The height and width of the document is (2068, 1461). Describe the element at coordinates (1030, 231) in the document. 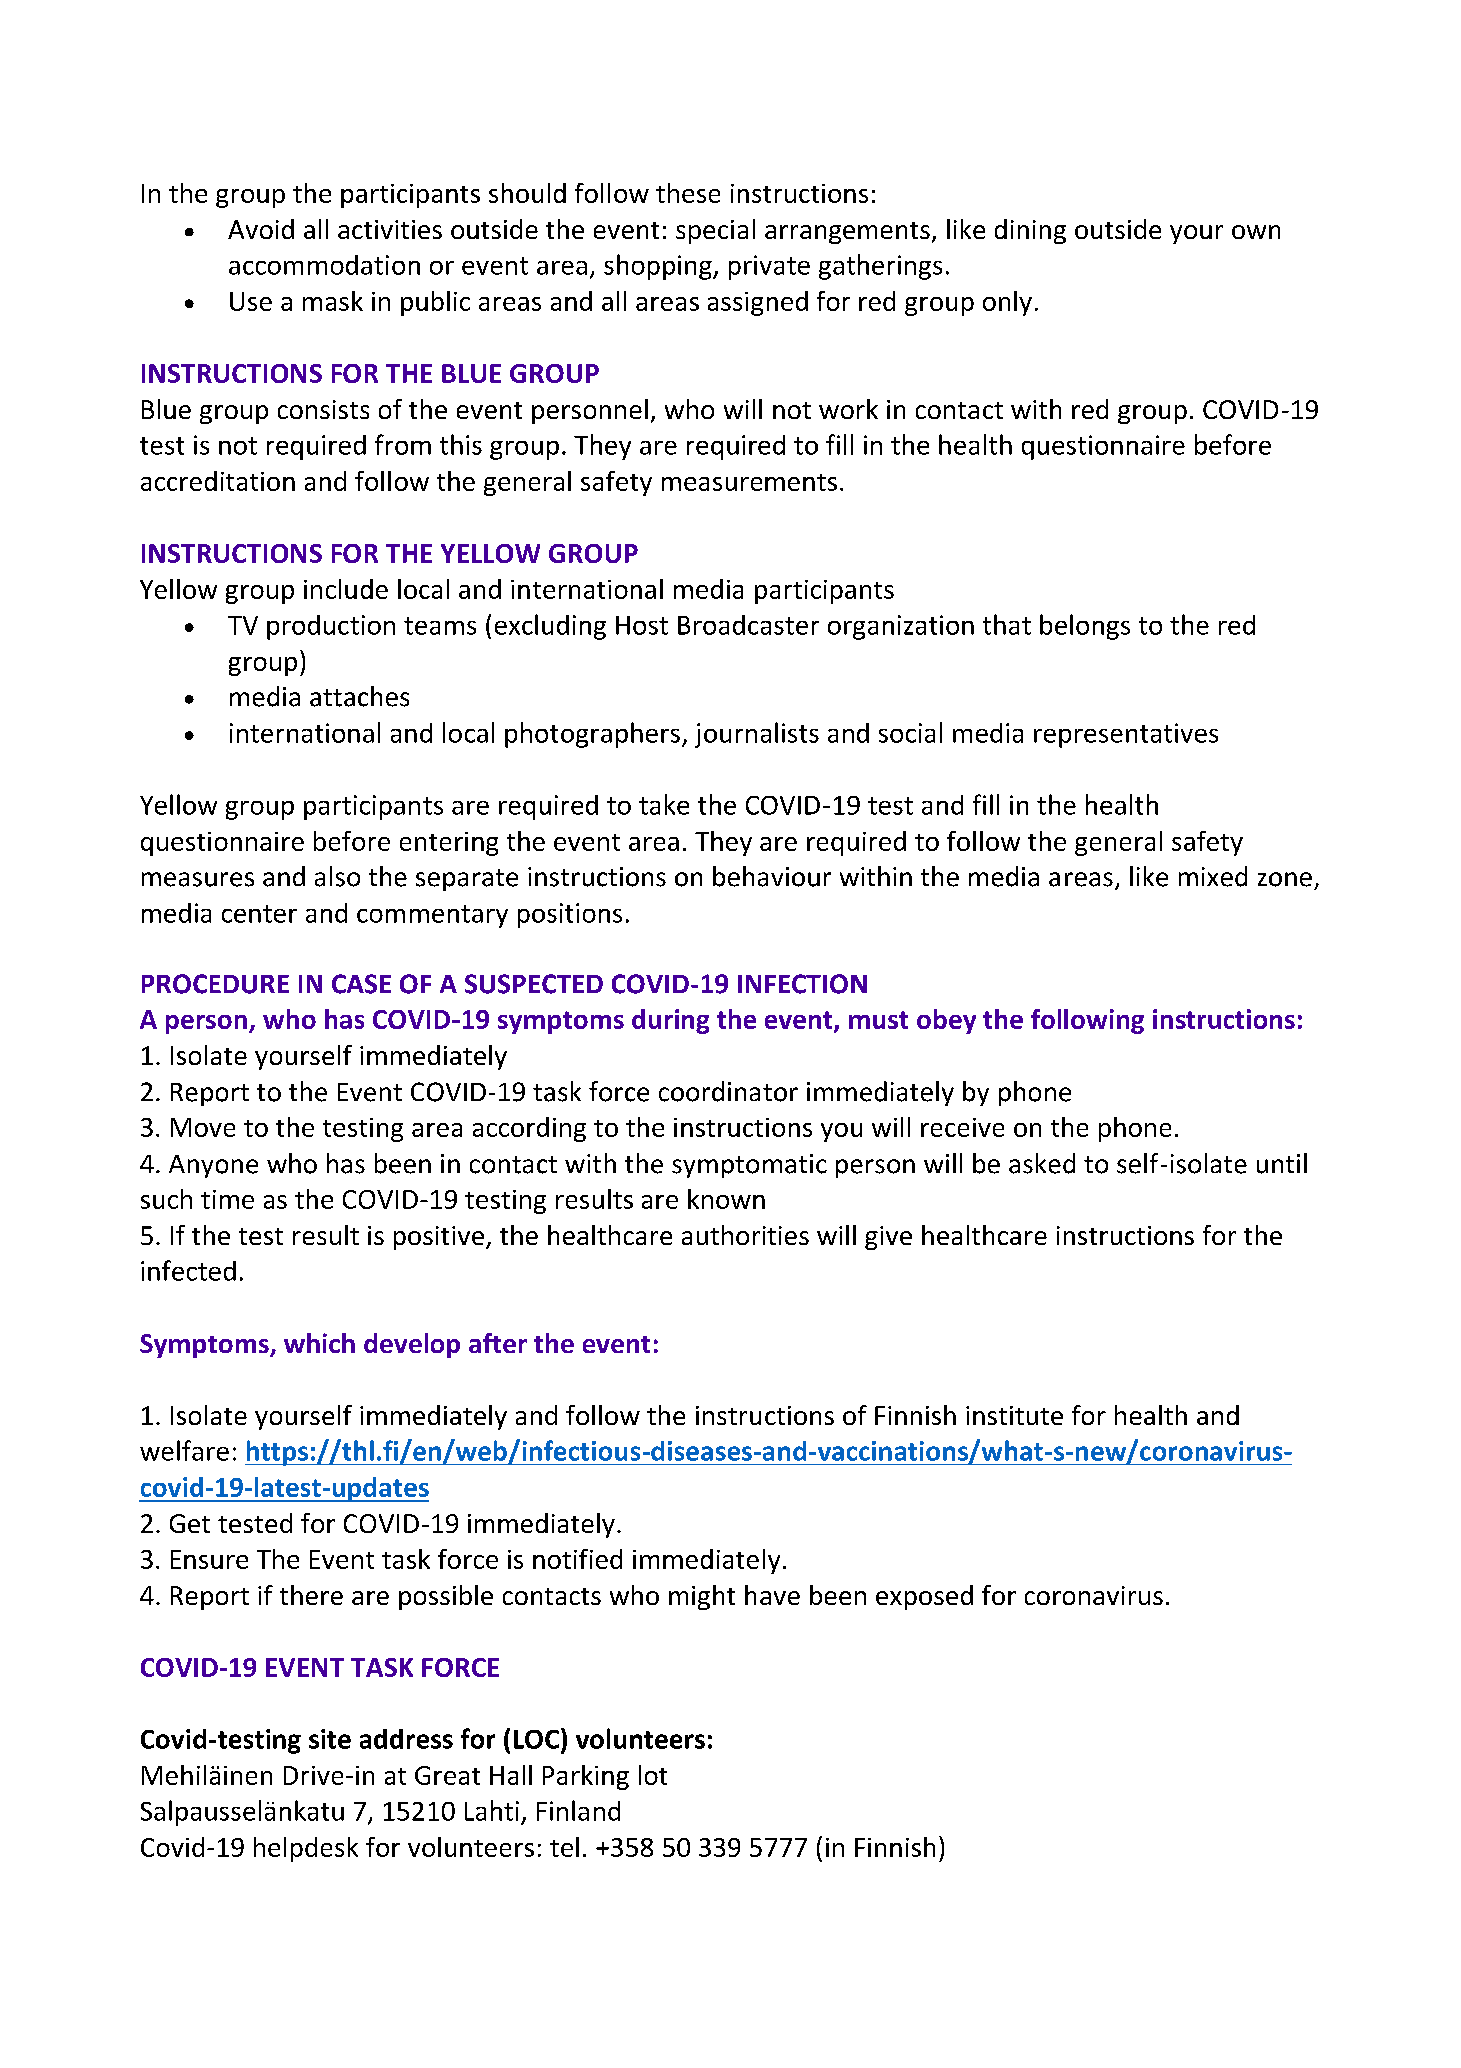

I see `dining` at that location.
